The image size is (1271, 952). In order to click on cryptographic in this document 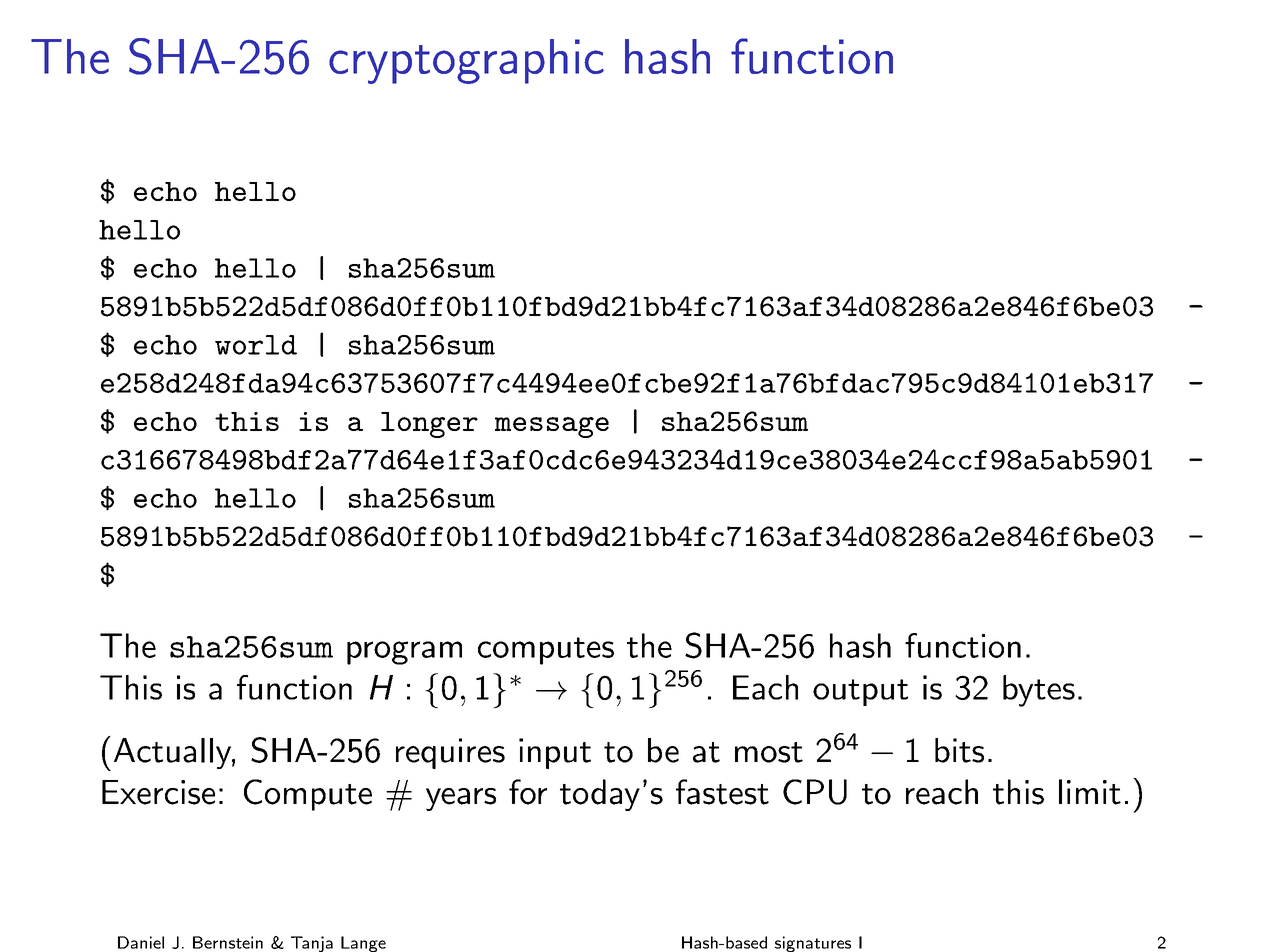, I will do `click(466, 61)`.
